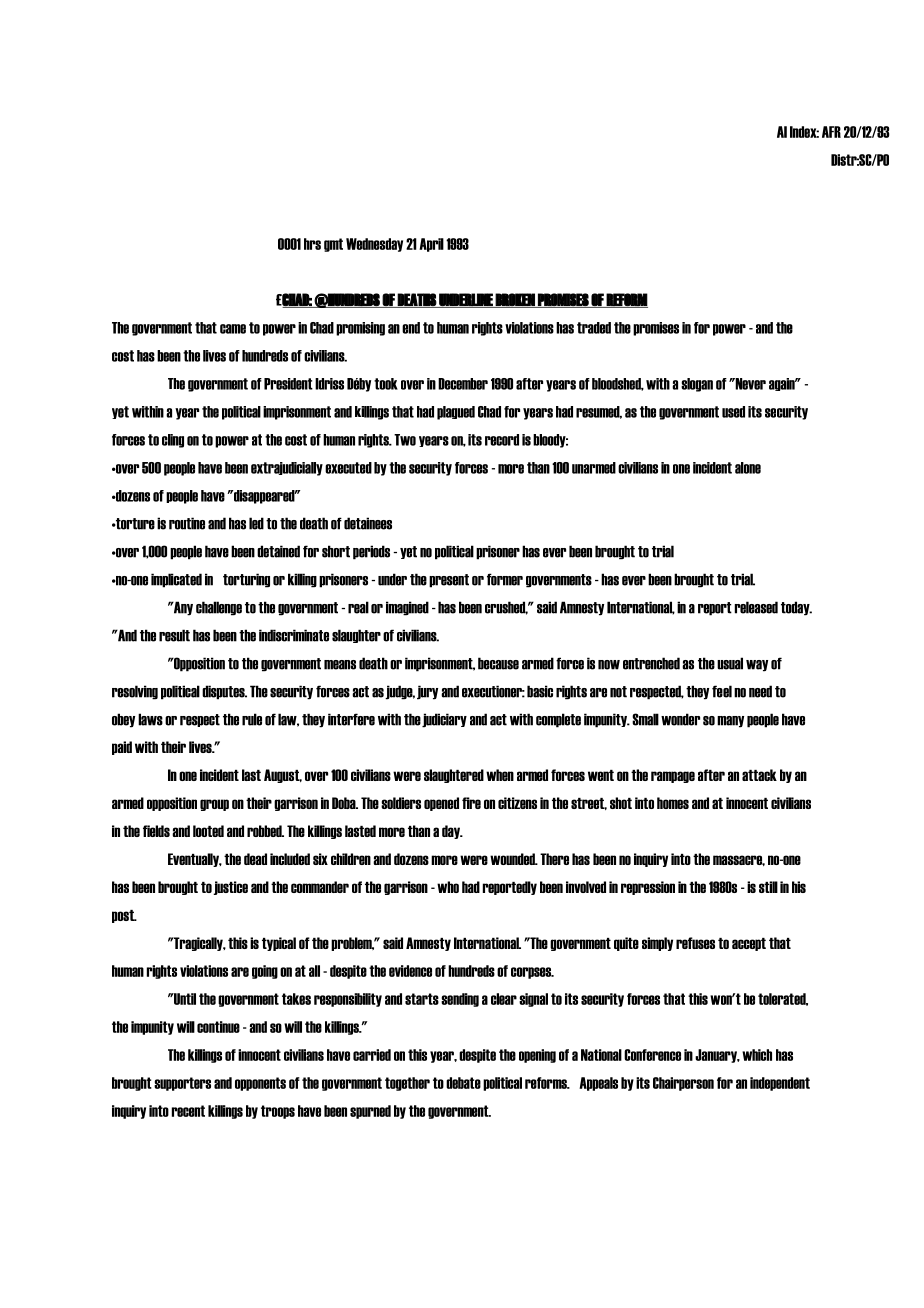 This document has height=1308, width=924. I want to click on debate, so click(463, 1083).
